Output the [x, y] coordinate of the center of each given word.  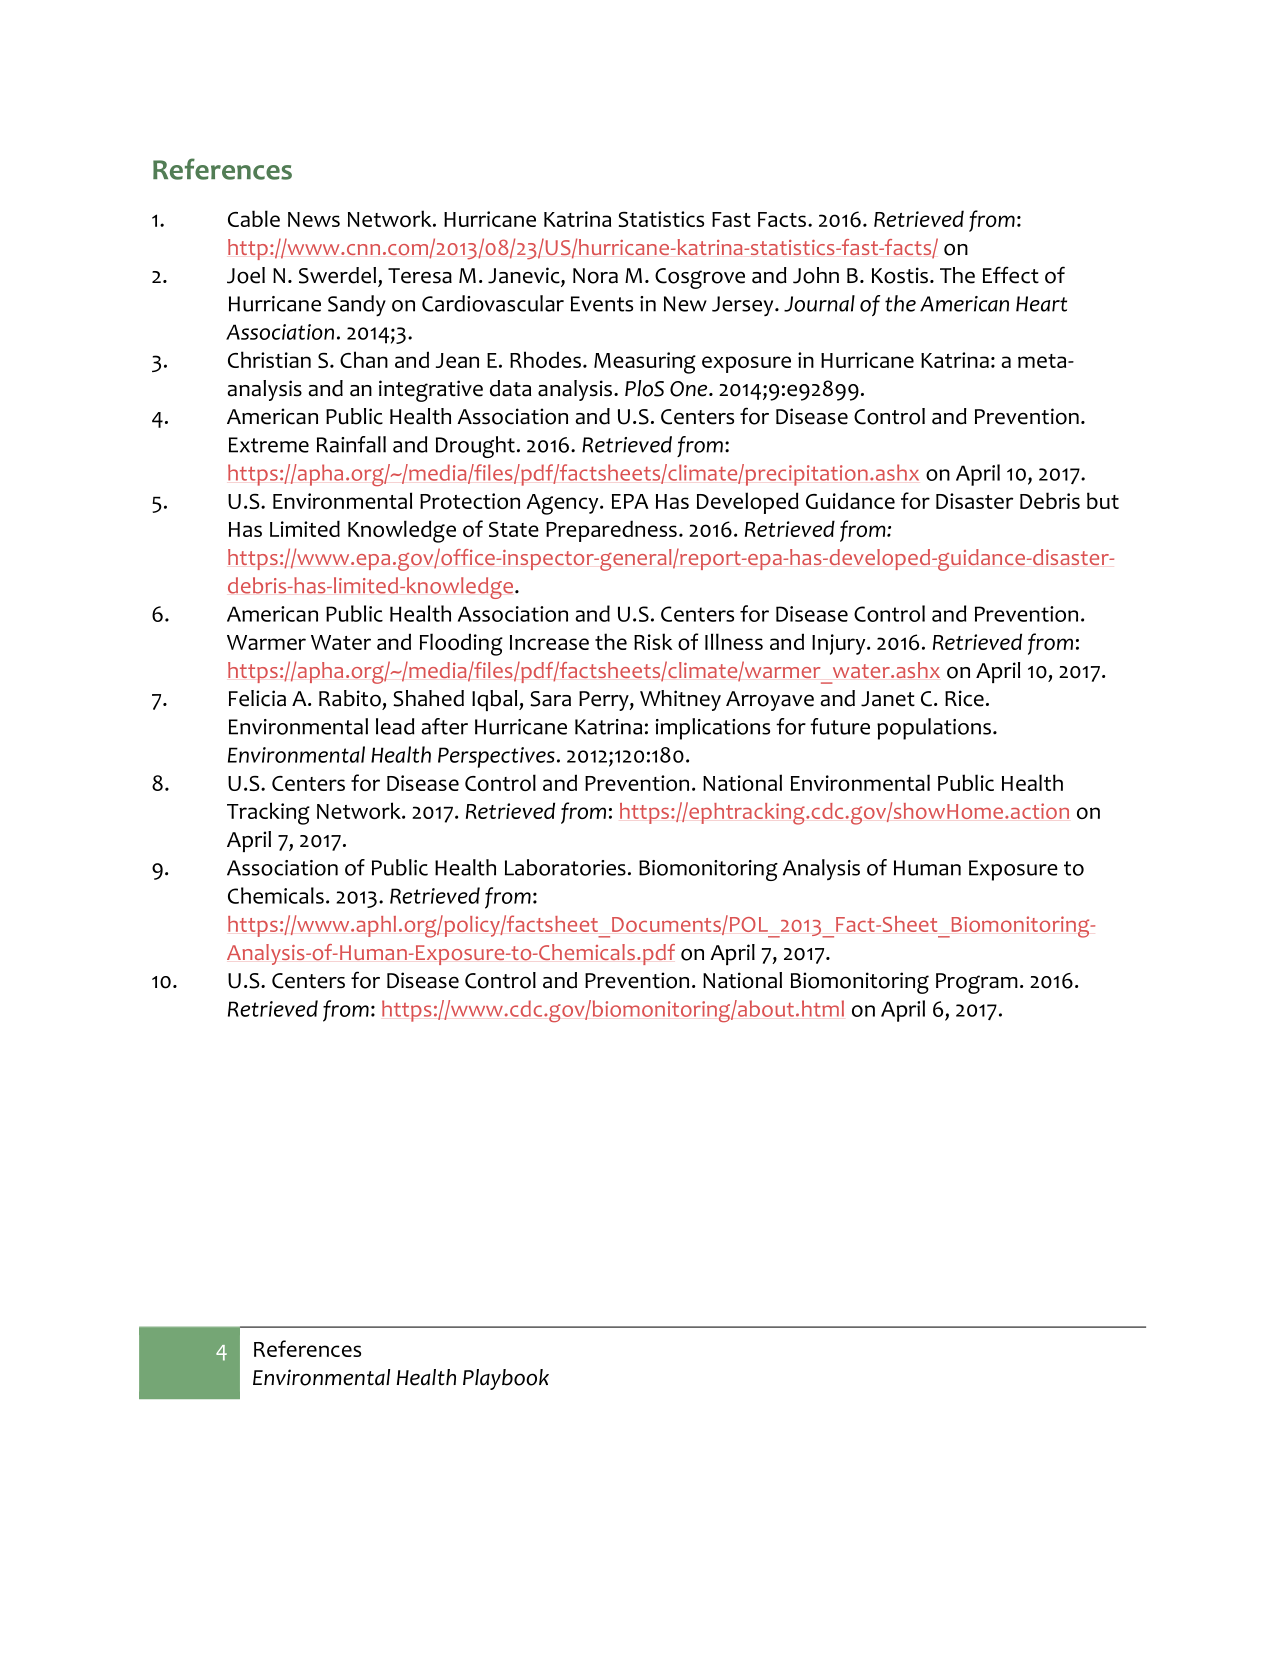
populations [934, 729]
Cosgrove [700, 278]
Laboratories [565, 867]
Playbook [506, 1379]
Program [977, 983]
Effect [1011, 275]
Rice [964, 698]
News [314, 219]
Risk [653, 641]
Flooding [461, 644]
